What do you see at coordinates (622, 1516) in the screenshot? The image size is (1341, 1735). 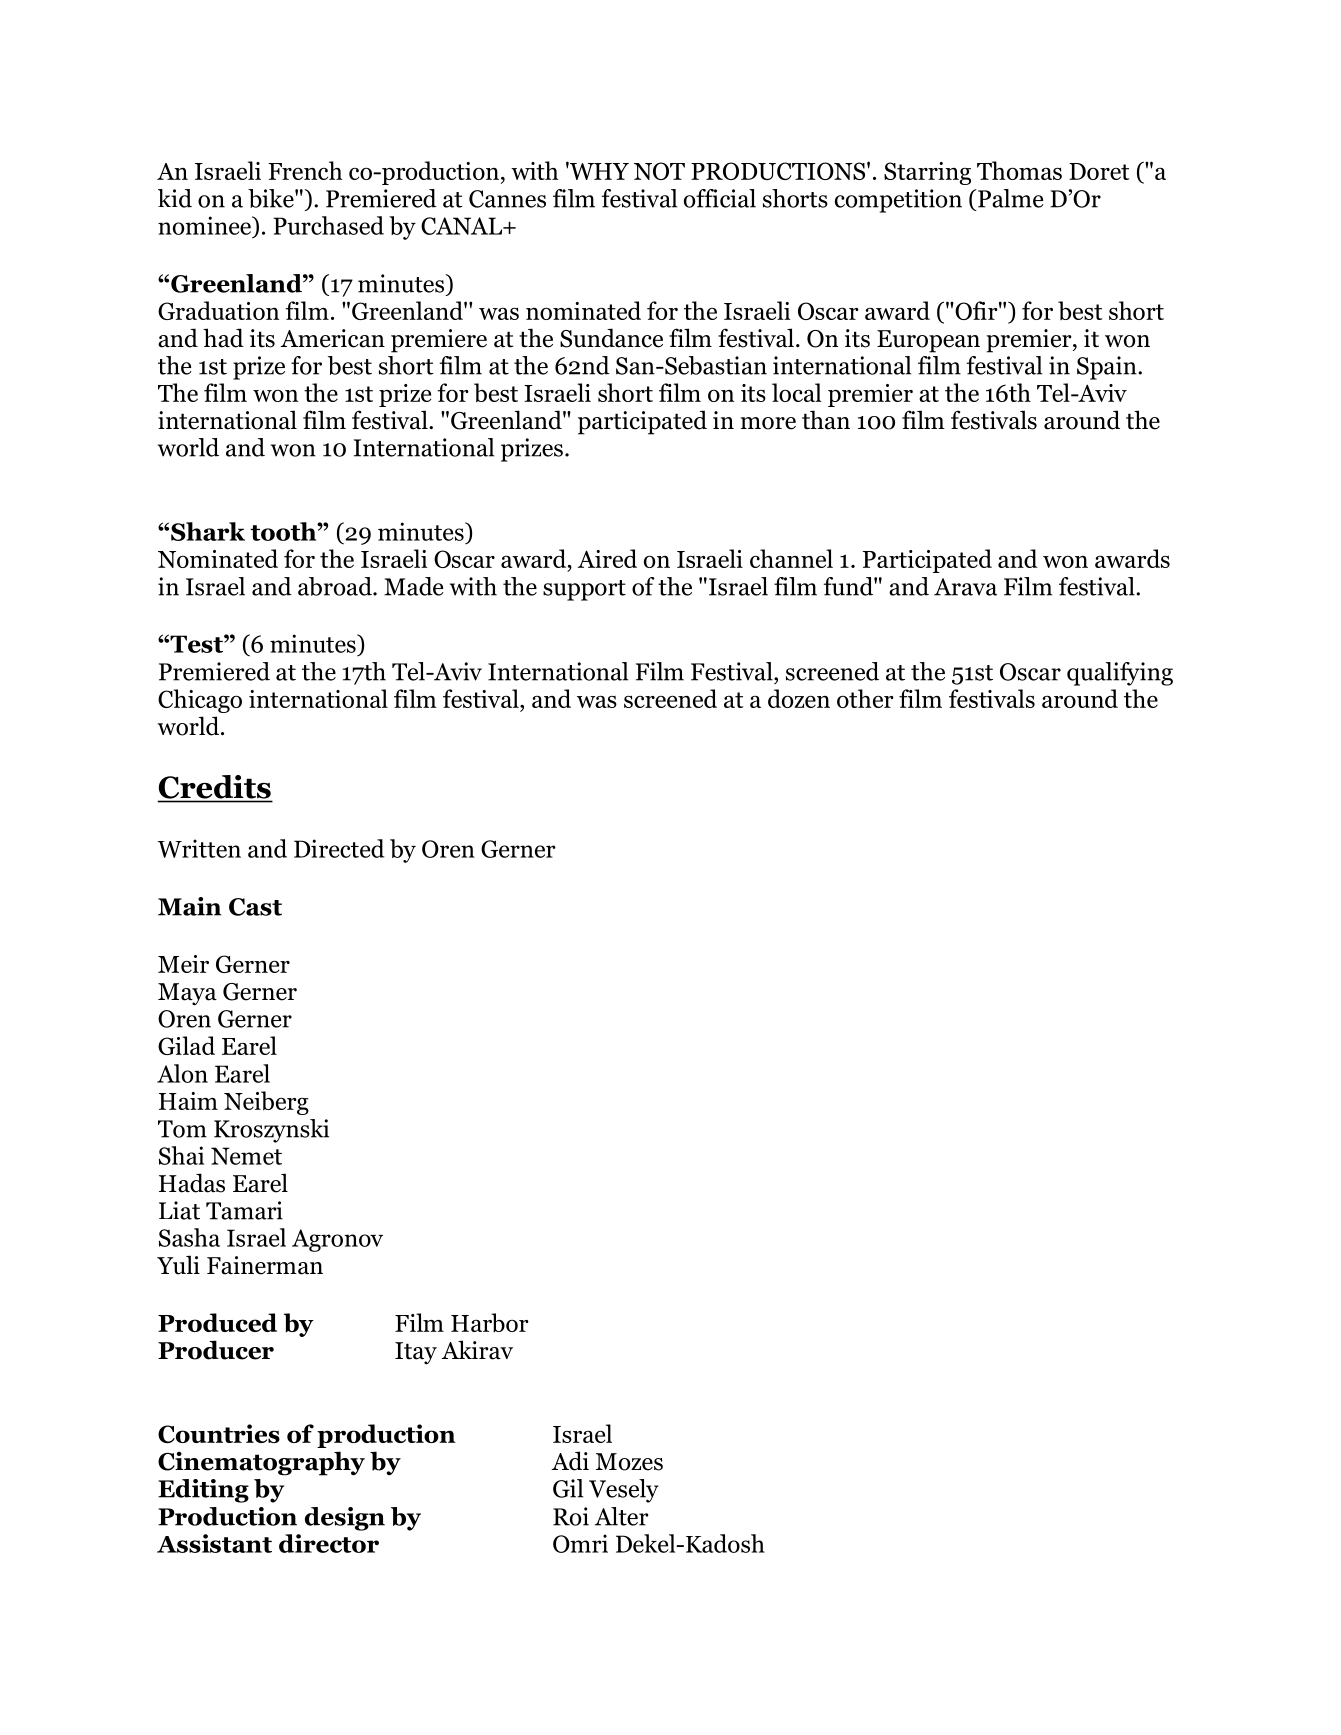 I see `Alter` at bounding box center [622, 1516].
